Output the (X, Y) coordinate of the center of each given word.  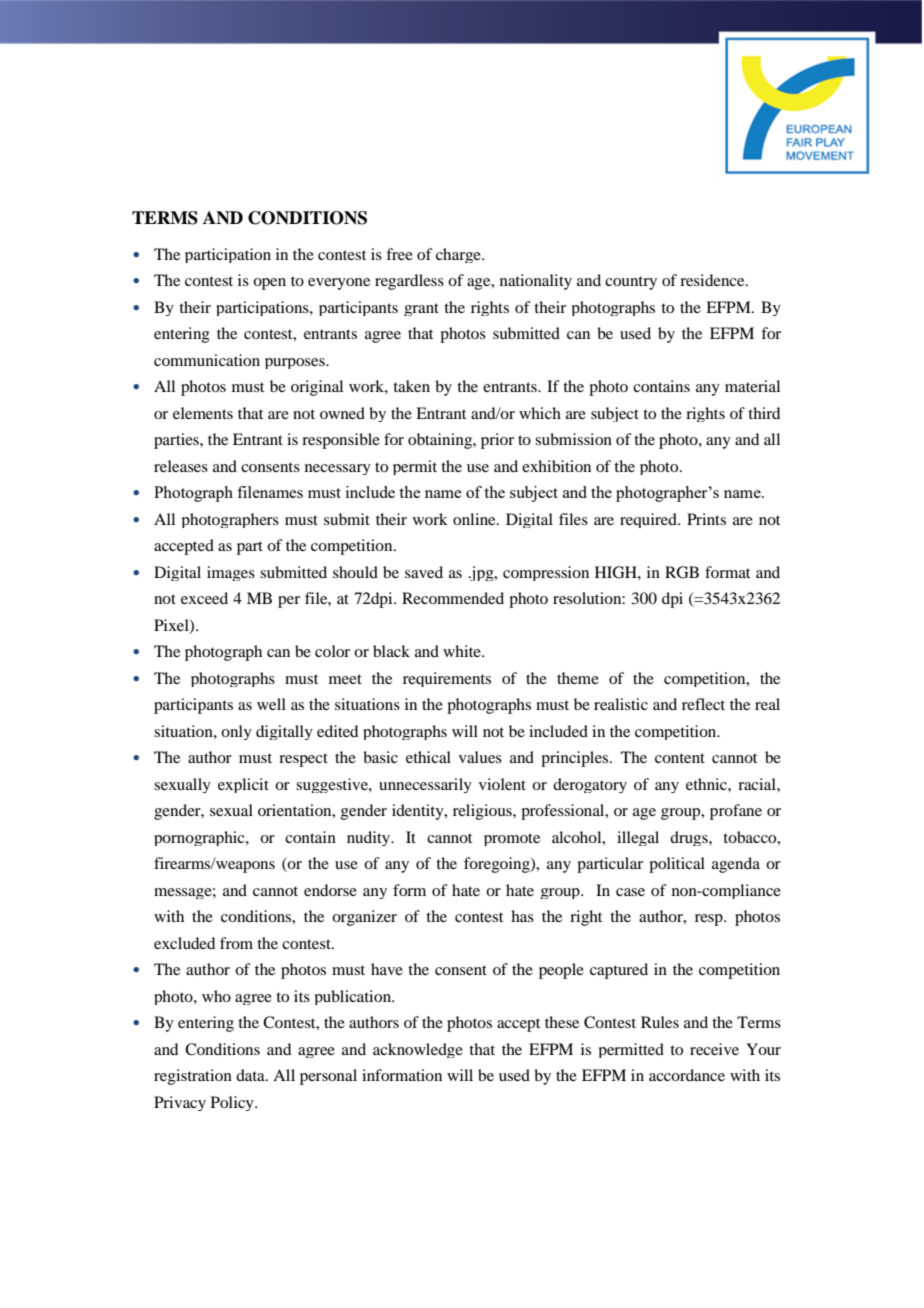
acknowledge (418, 1050)
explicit (243, 785)
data (251, 1075)
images (231, 573)
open (269, 284)
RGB (682, 572)
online (475, 519)
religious (483, 812)
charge (459, 255)
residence (713, 280)
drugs (690, 838)
